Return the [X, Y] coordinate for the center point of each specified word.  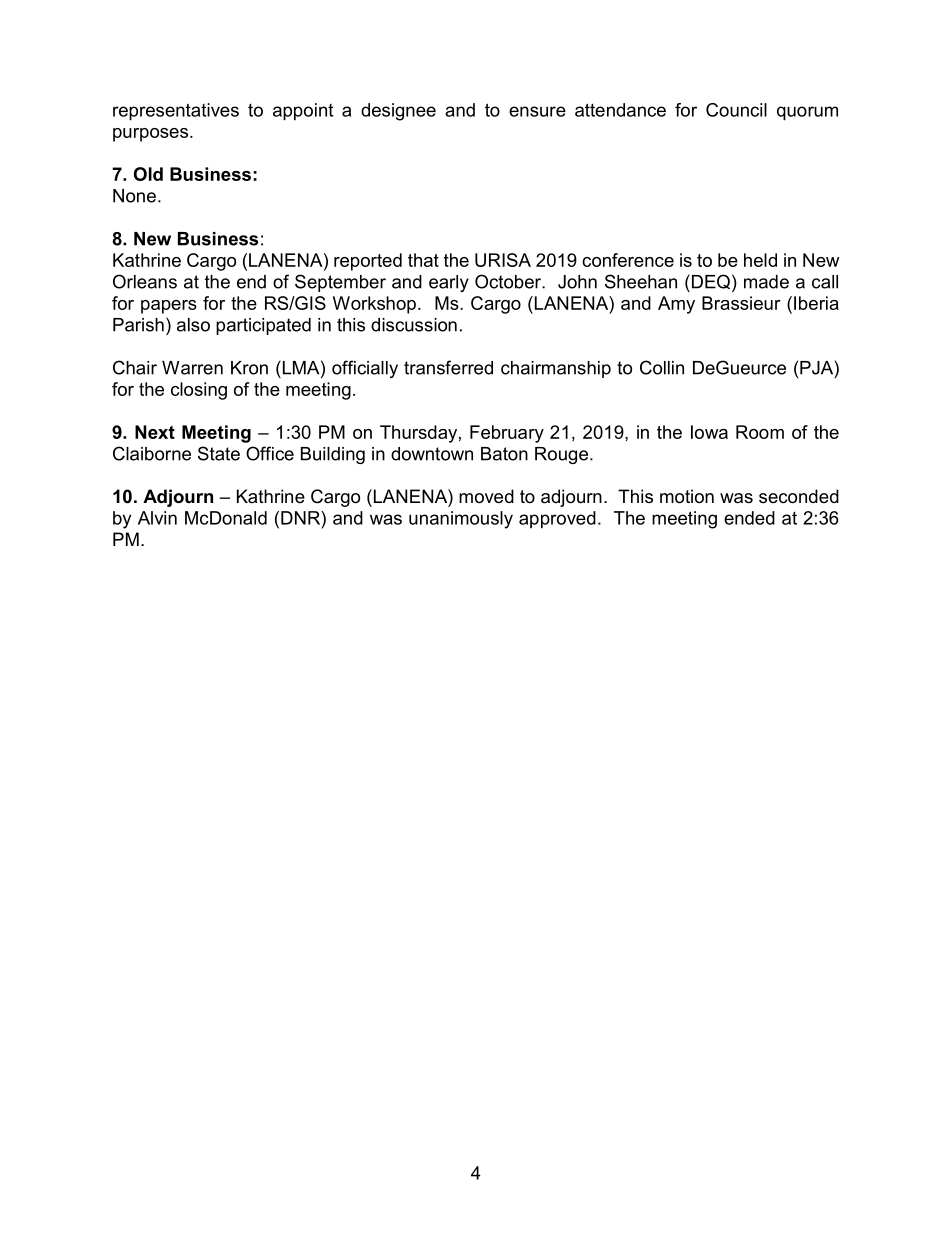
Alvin [157, 518]
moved [486, 496]
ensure [537, 111]
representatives [176, 112]
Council [736, 110]
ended [749, 518]
